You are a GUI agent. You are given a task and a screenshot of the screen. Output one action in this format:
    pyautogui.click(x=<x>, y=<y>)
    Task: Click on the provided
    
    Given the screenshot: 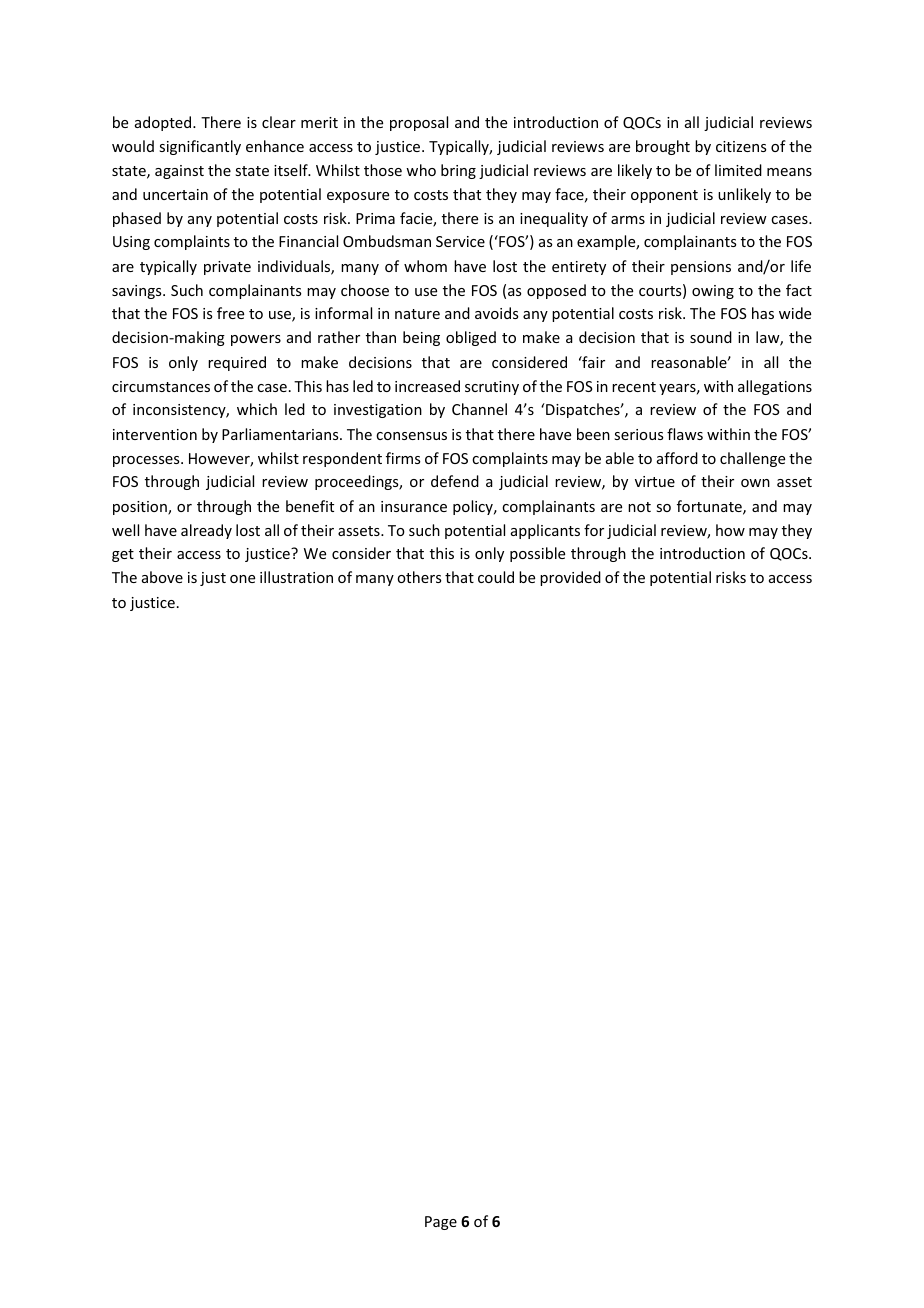 What is the action you would take?
    pyautogui.click(x=570, y=578)
